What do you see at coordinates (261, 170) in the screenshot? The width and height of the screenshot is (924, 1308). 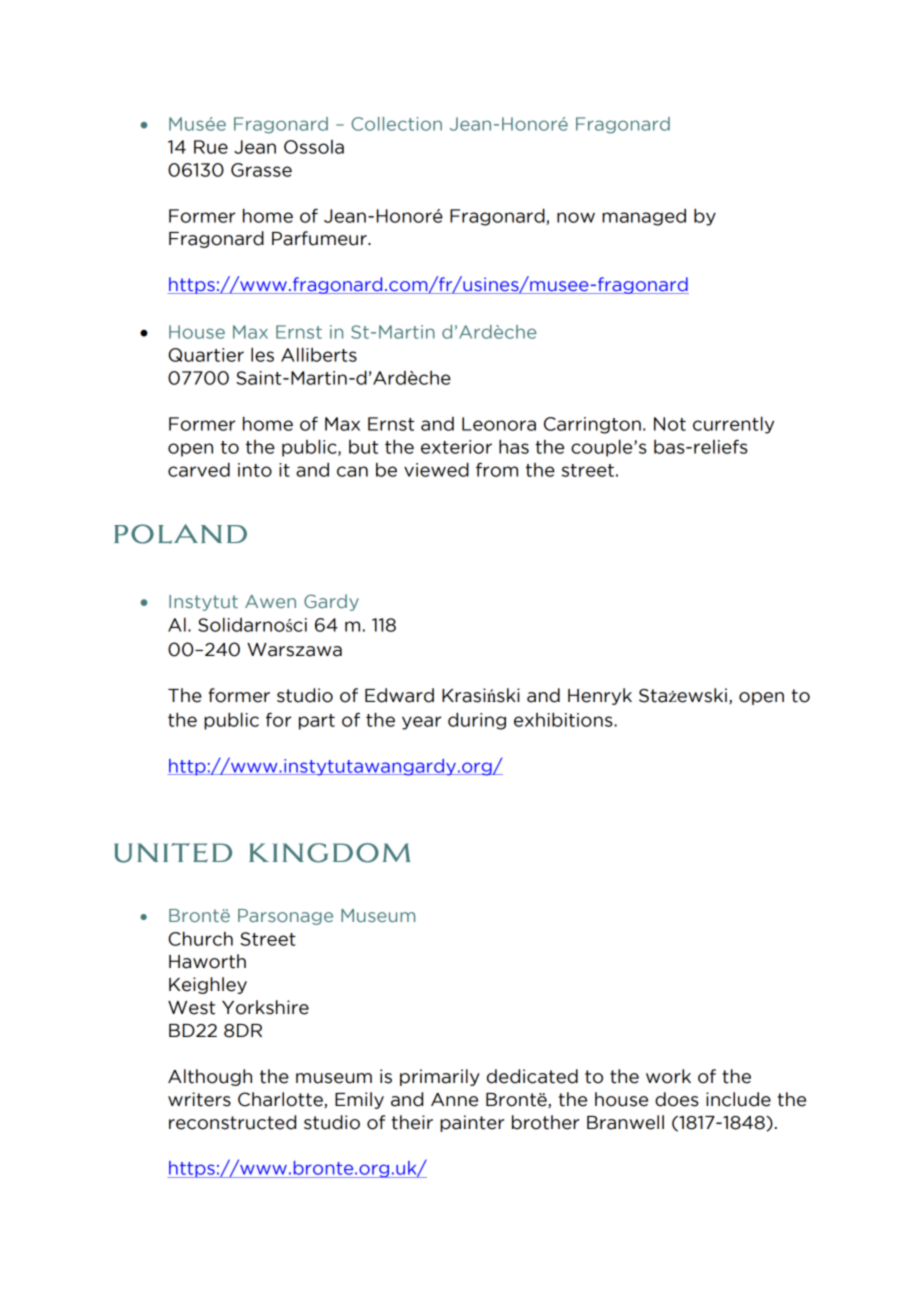 I see `Grasse` at bounding box center [261, 170].
